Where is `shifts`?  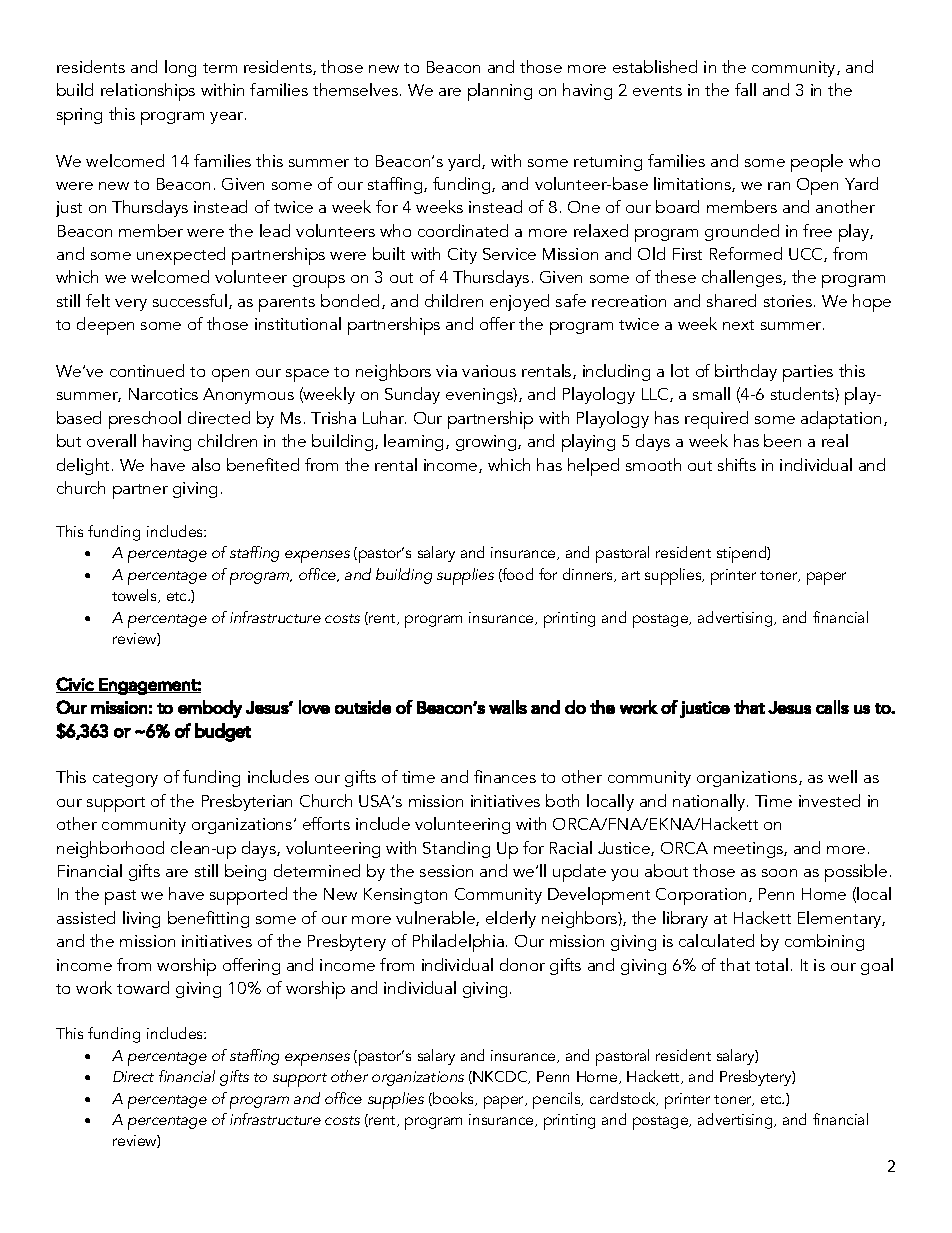 shifts is located at coordinates (737, 464).
